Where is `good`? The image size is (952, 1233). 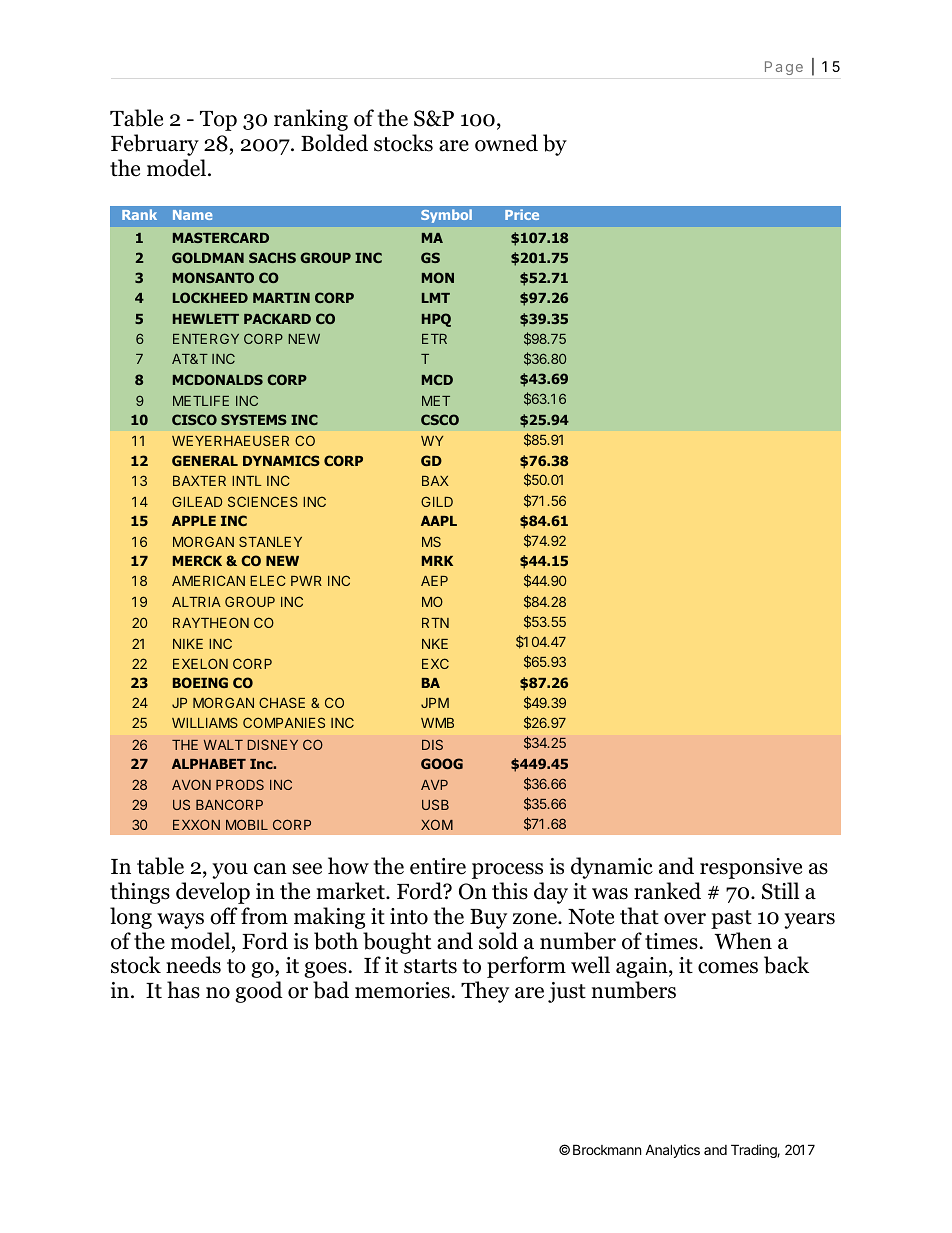
good is located at coordinates (259, 992).
